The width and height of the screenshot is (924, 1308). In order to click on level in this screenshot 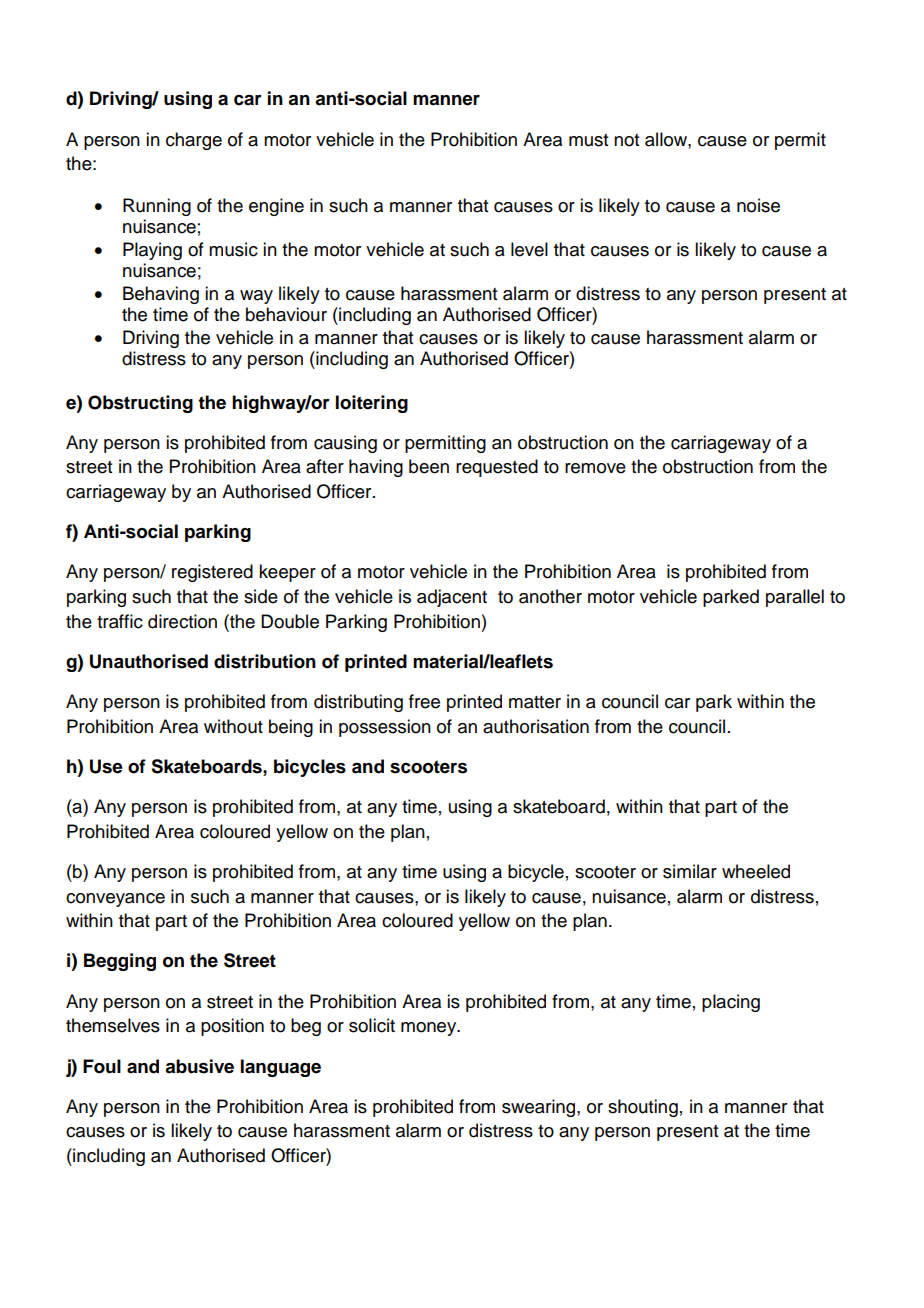, I will do `click(529, 249)`.
